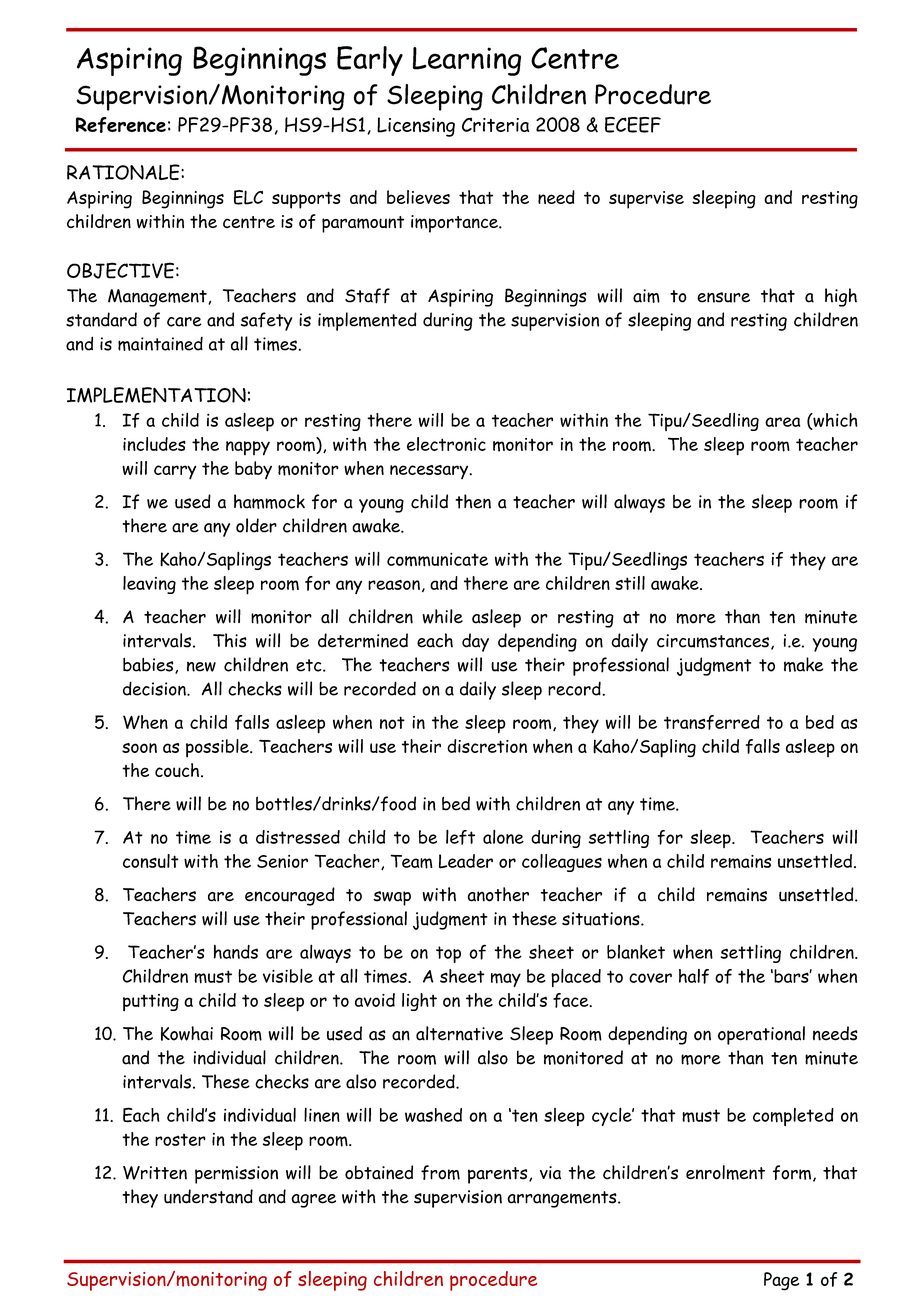  What do you see at coordinates (475, 642) in the screenshot?
I see `day` at bounding box center [475, 642].
